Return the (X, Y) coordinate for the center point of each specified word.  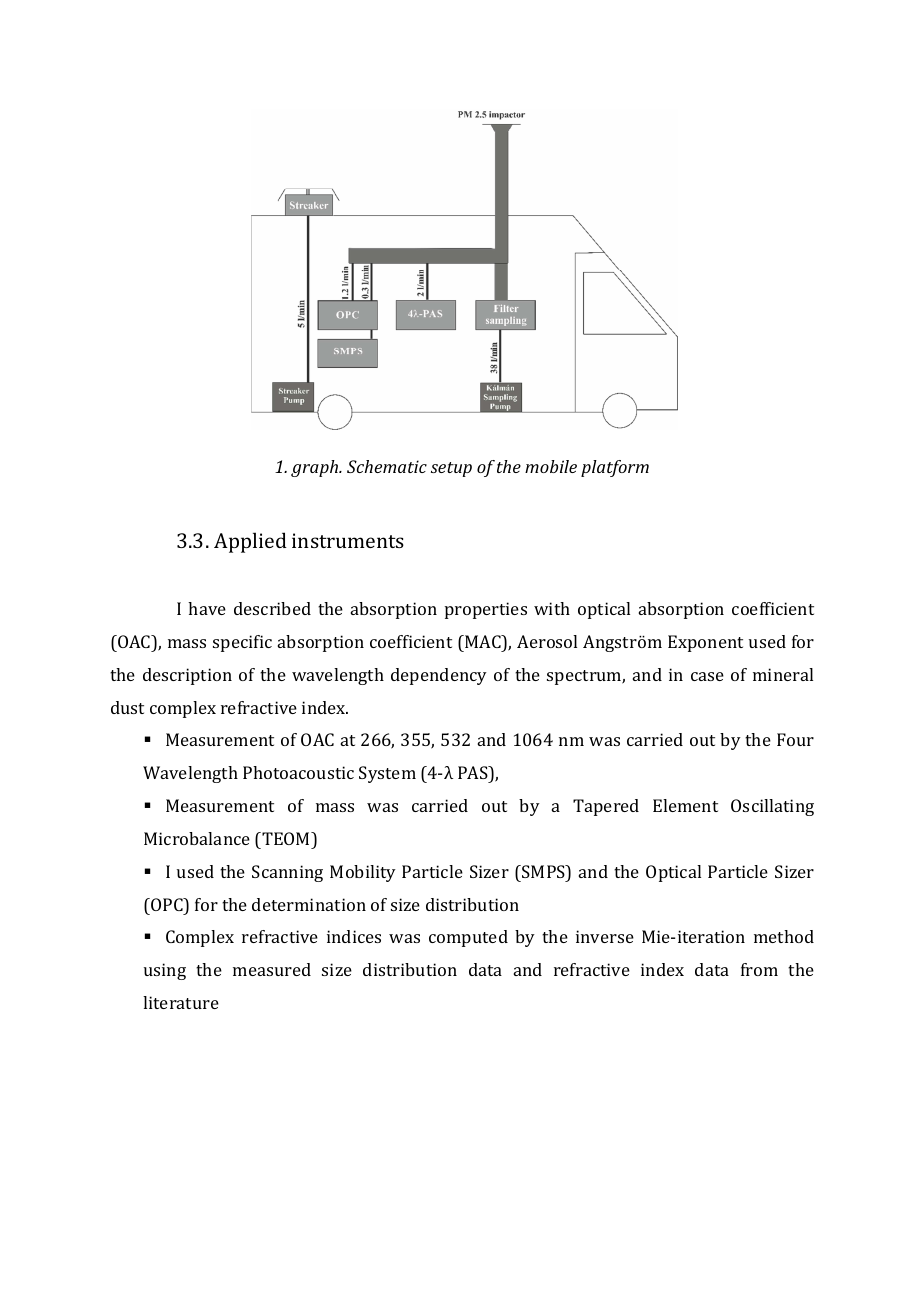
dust (127, 707)
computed (468, 938)
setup (451, 469)
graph (316, 468)
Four (795, 739)
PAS (474, 772)
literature (181, 1002)
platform (615, 468)
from (759, 969)
